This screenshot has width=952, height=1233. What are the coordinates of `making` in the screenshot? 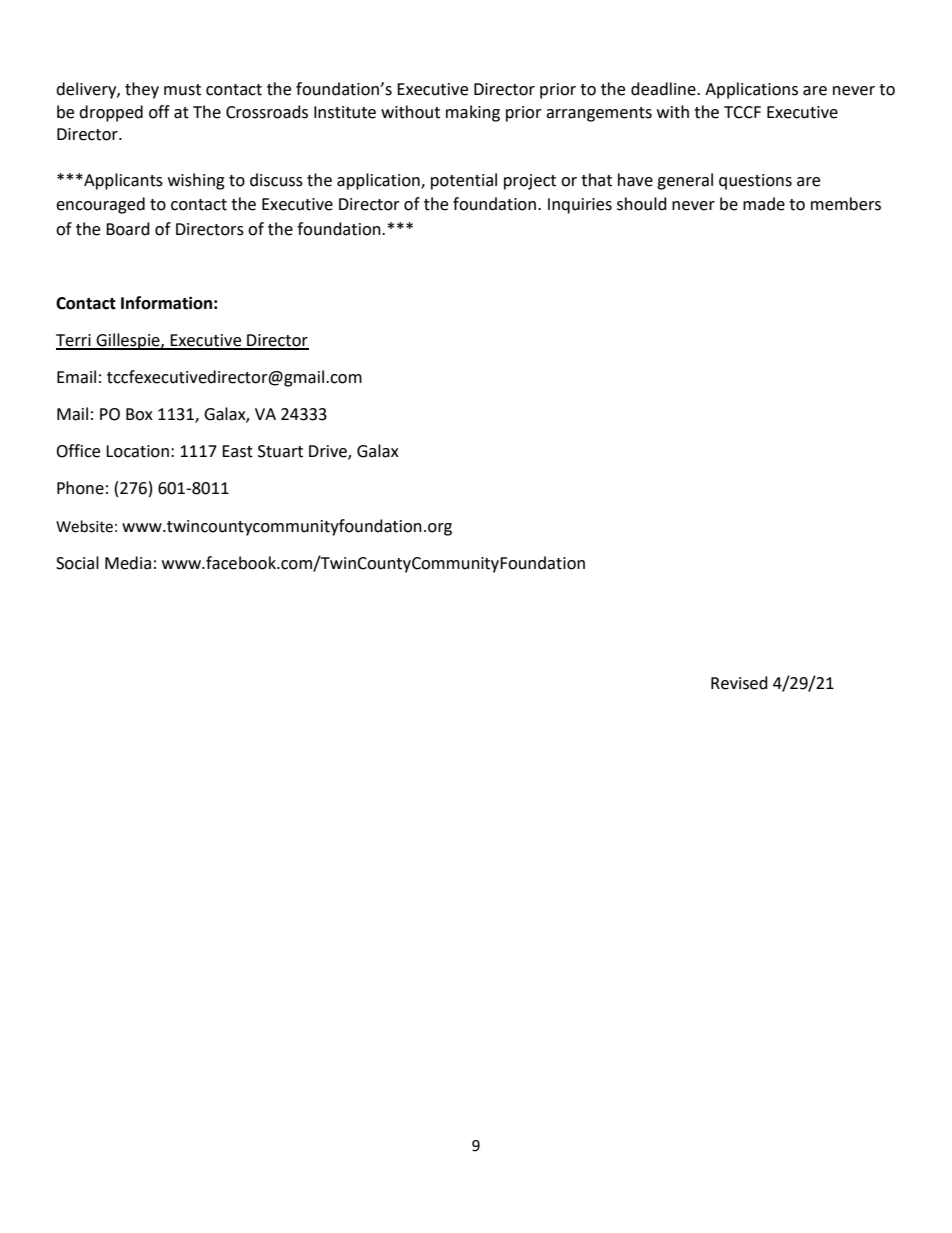 It's located at (473, 113).
